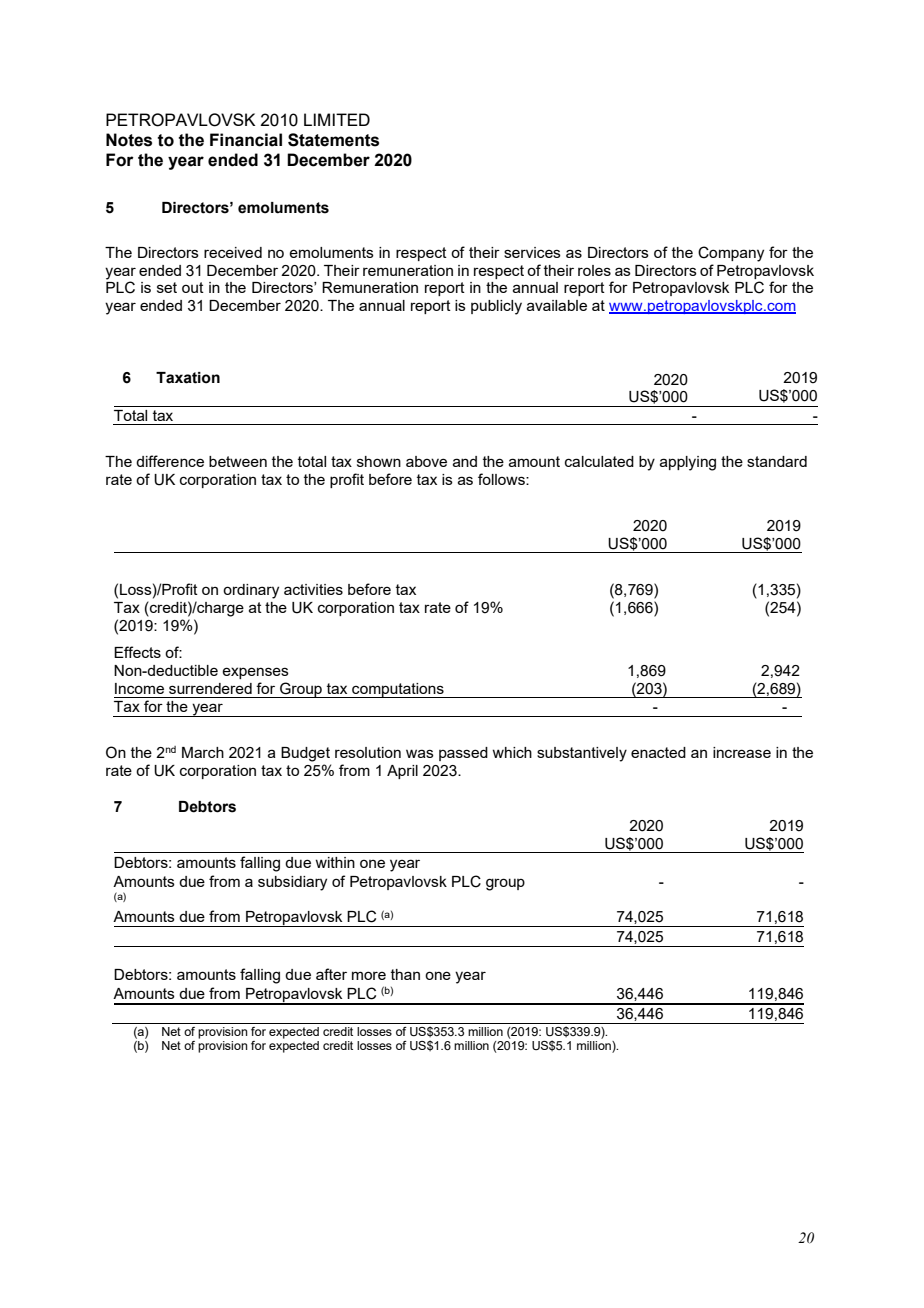 The width and height of the screenshot is (924, 1308). What do you see at coordinates (658, 752) in the screenshot?
I see `enacted` at bounding box center [658, 752].
